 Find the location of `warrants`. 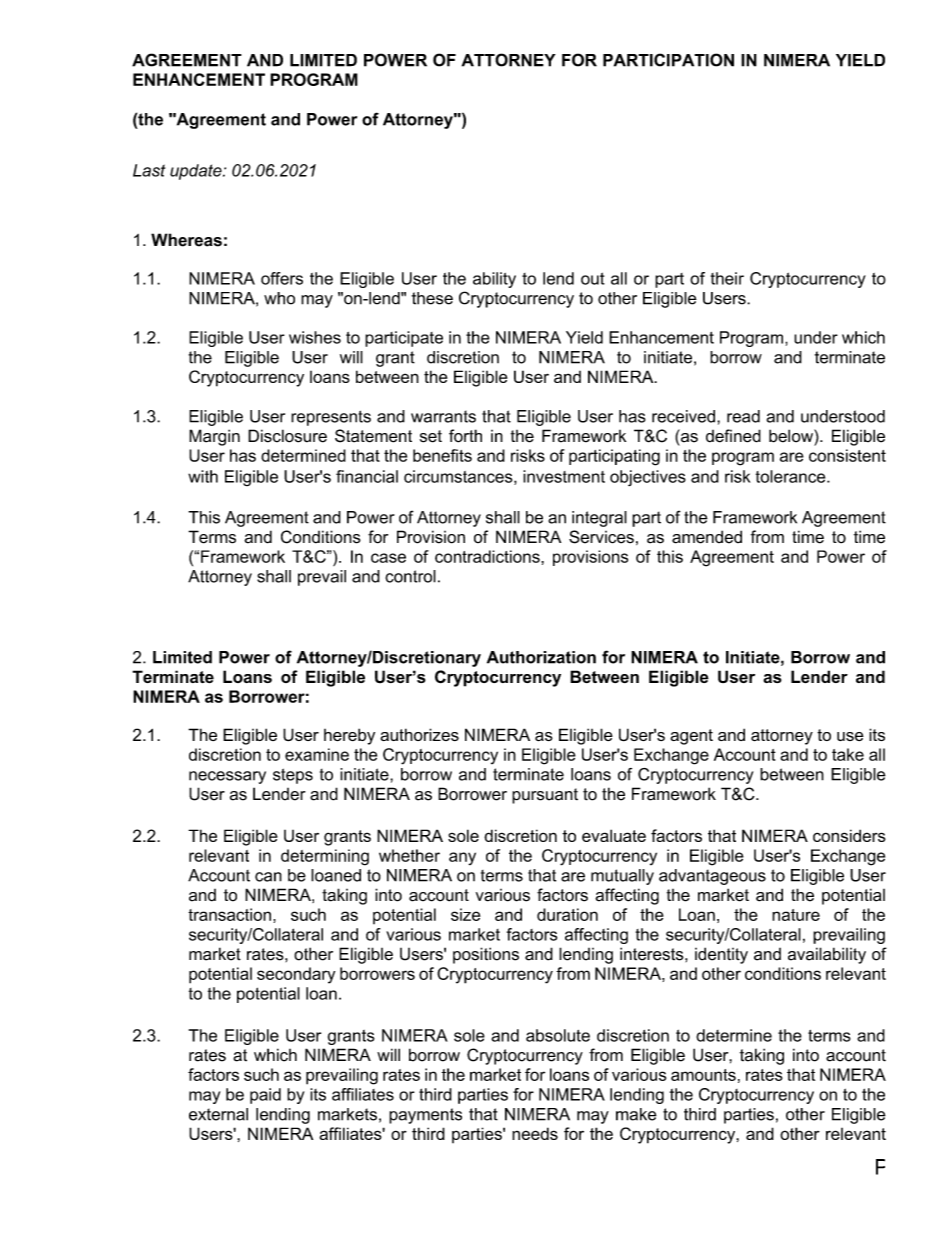

warrants is located at coordinates (443, 416).
